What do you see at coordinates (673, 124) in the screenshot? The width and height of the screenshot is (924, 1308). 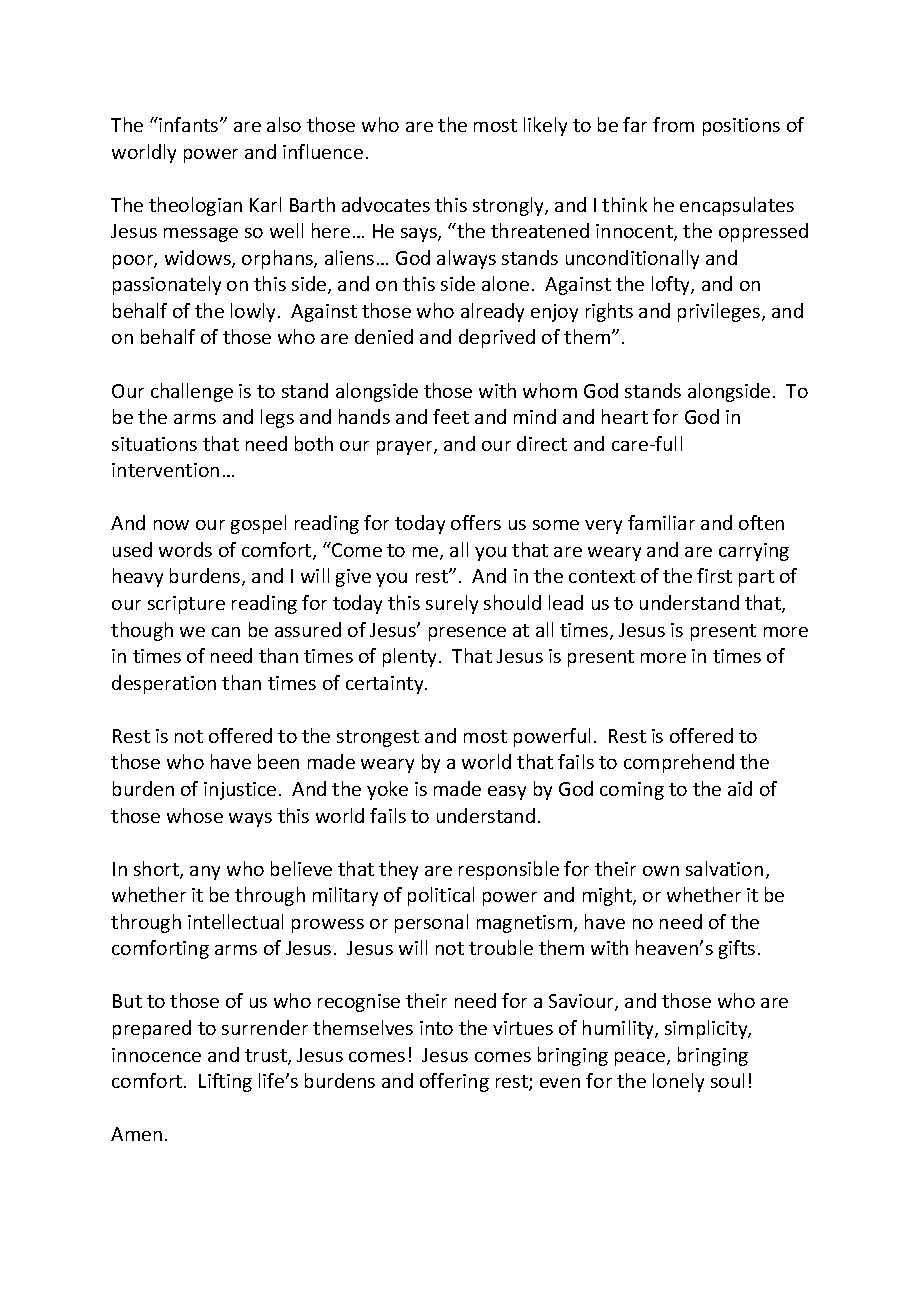 I see `from` at bounding box center [673, 124].
